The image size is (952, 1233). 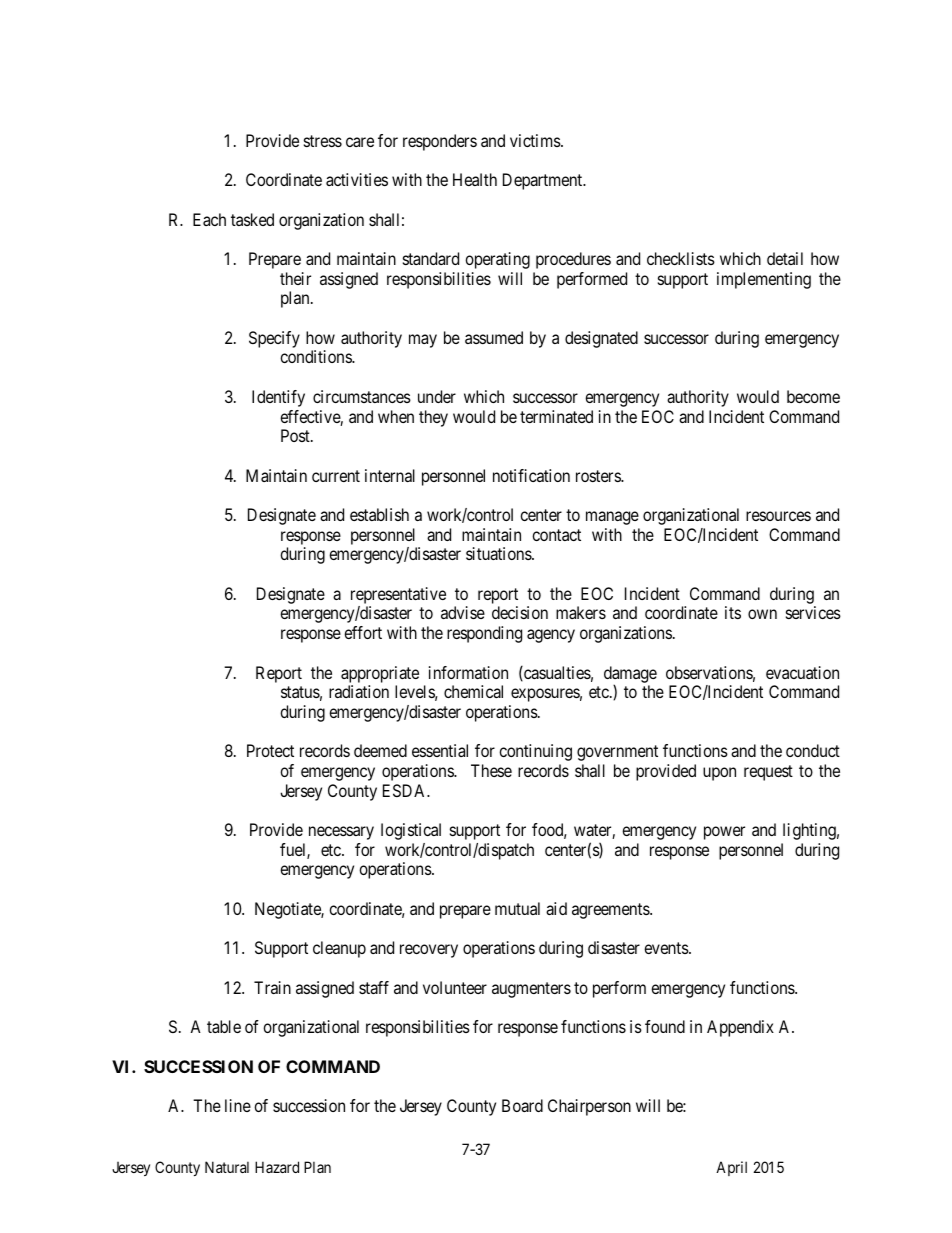 I want to click on responding, so click(x=484, y=634).
